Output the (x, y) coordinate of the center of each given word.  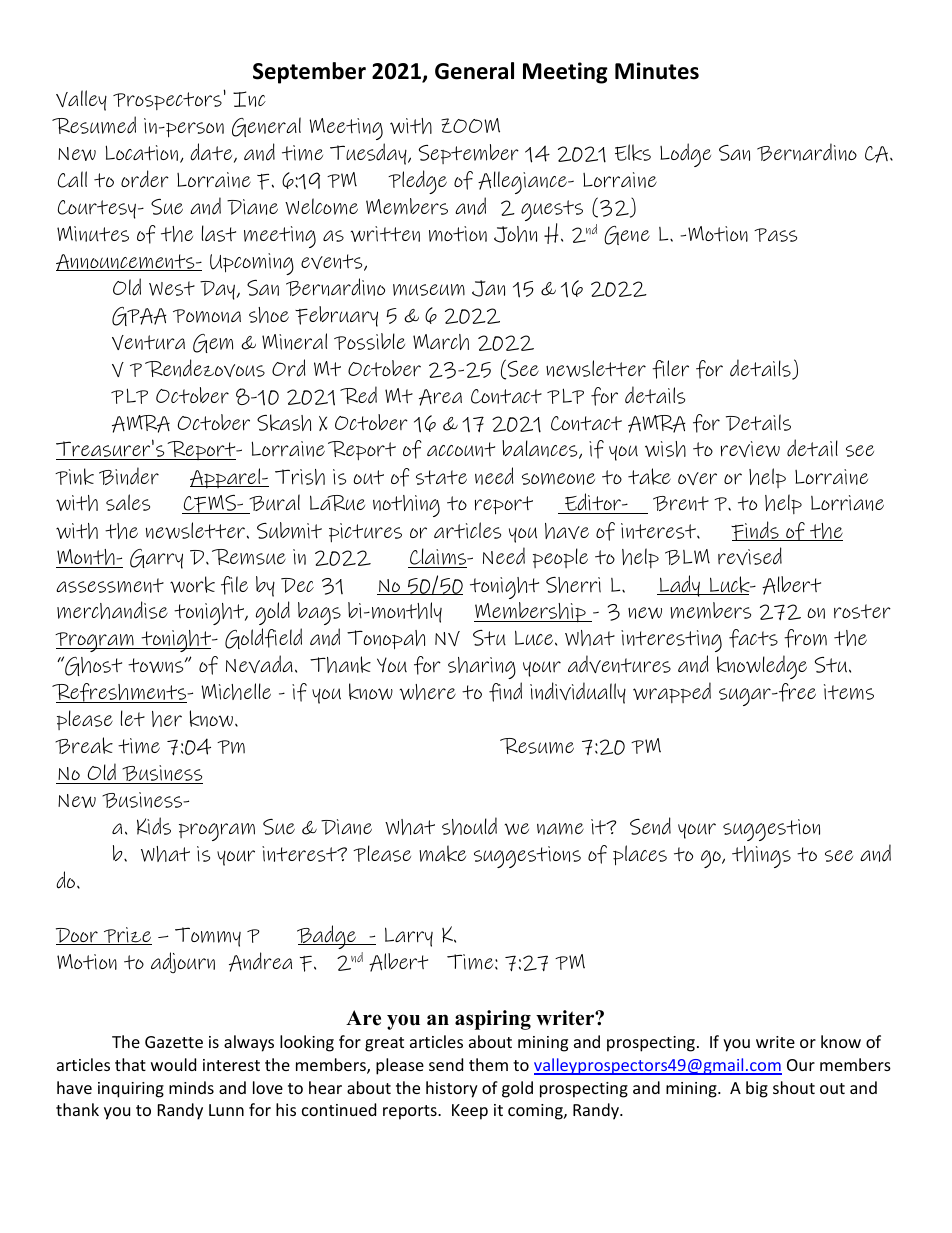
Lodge (685, 155)
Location (142, 153)
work (192, 584)
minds (191, 1087)
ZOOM (470, 125)
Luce (535, 638)
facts (753, 638)
